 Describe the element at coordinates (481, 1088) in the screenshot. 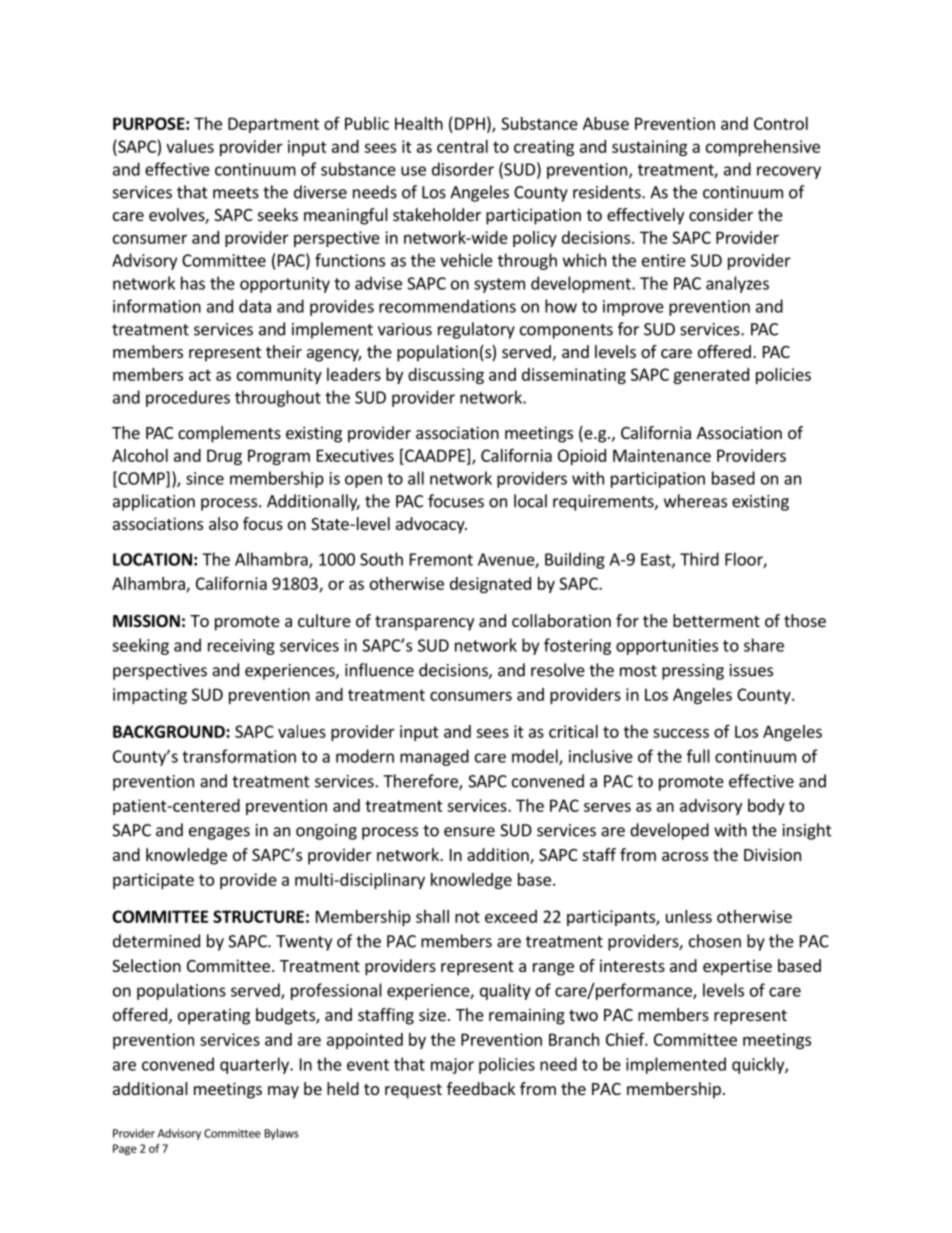

I see `feedback` at that location.
